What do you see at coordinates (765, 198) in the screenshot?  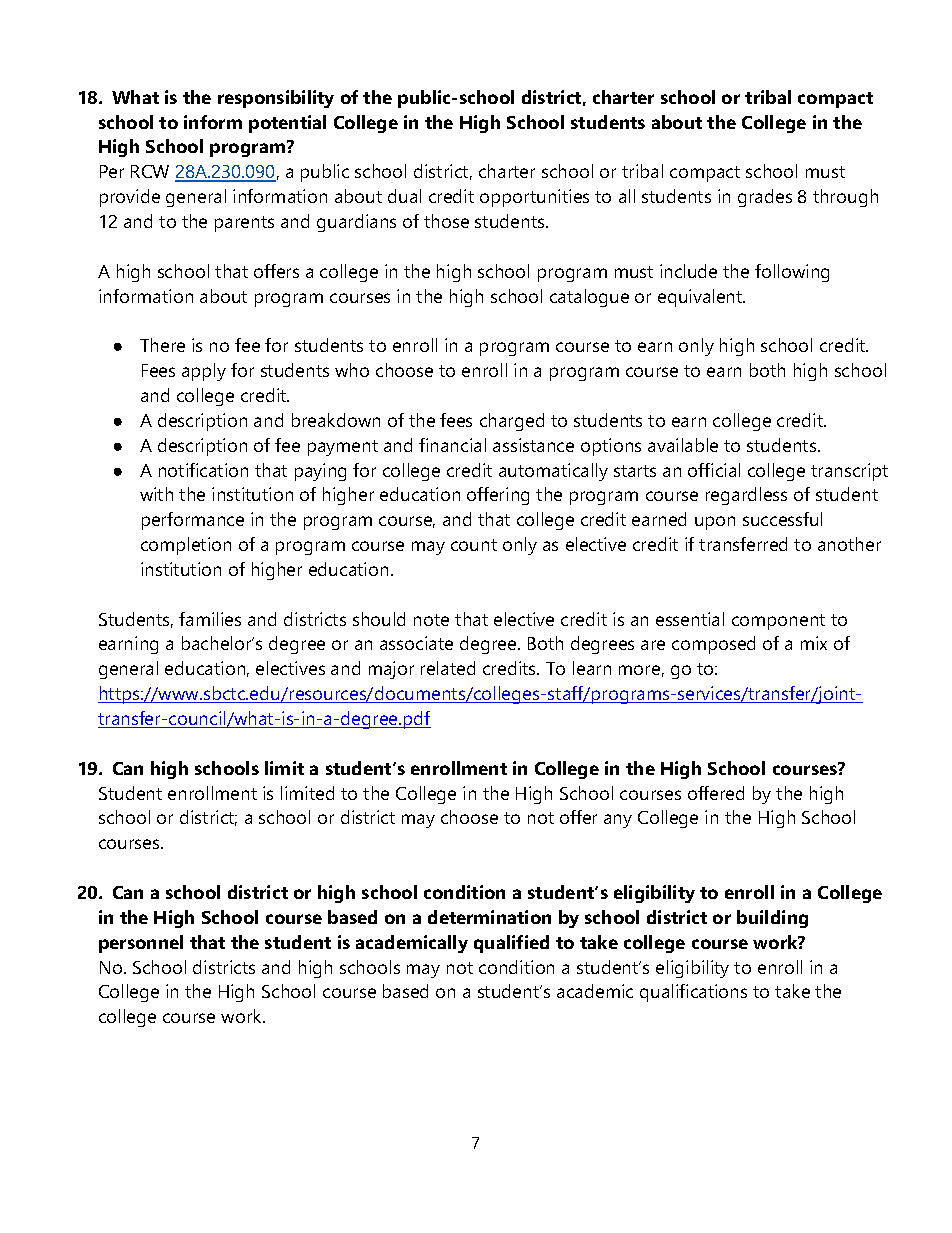 I see `grades` at bounding box center [765, 198].
